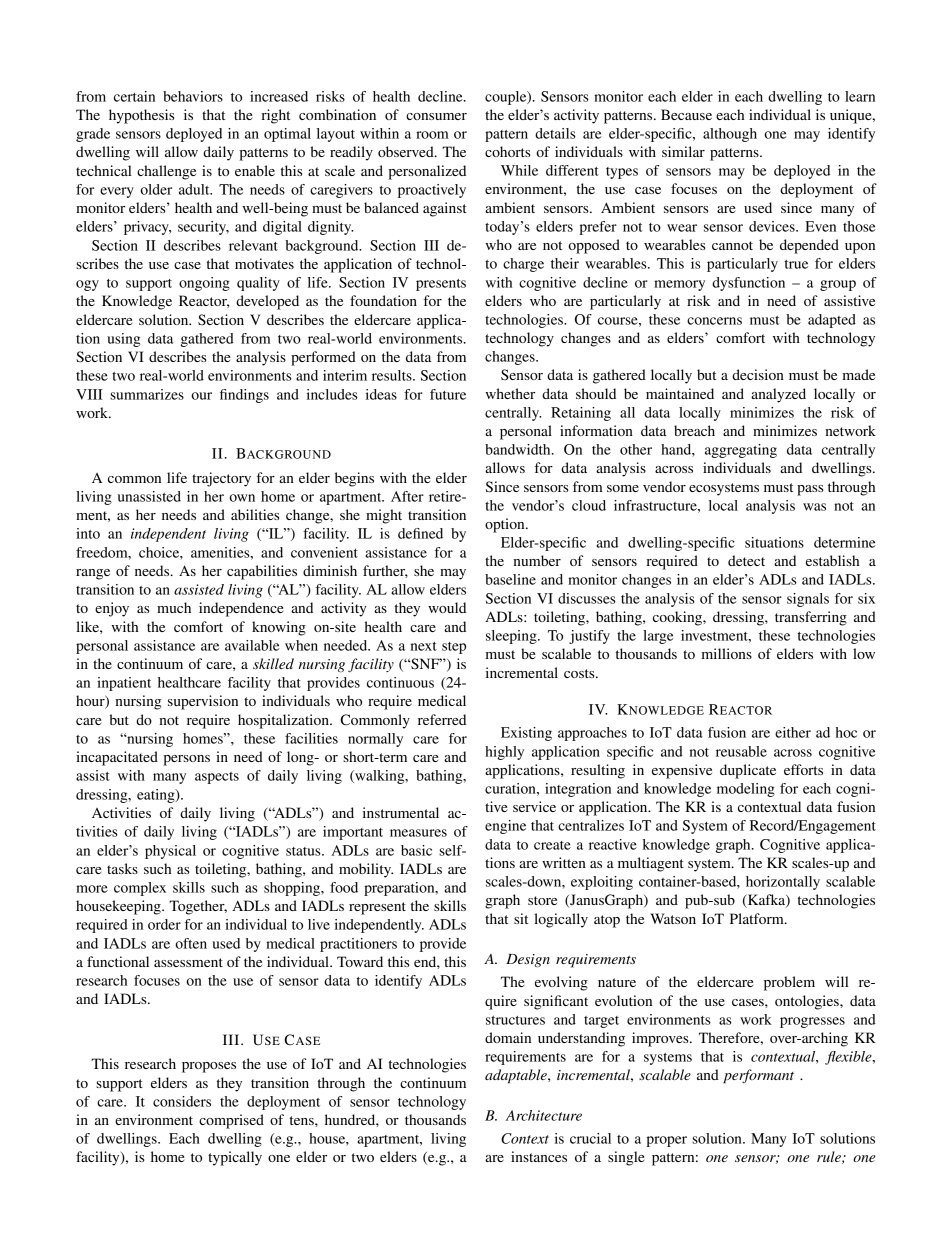  I want to click on considers, so click(182, 1101).
